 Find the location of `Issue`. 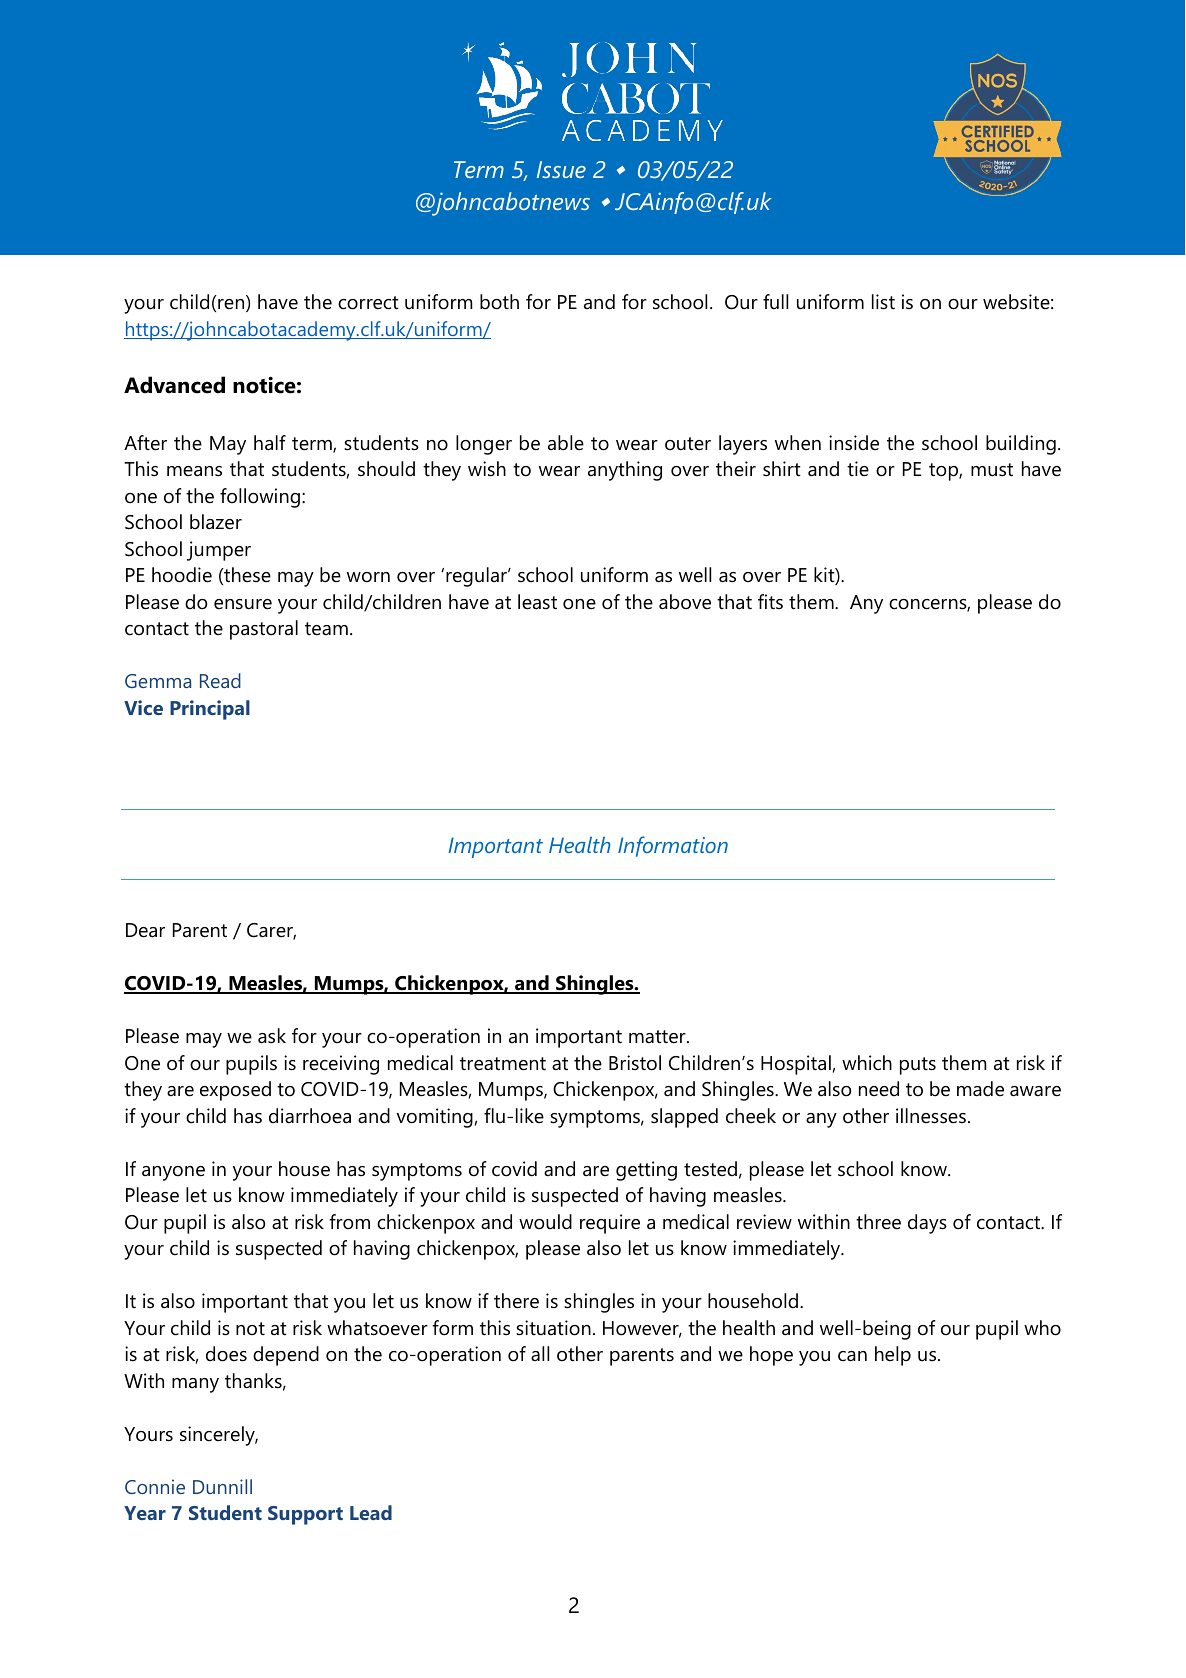

Issue is located at coordinates (561, 169).
